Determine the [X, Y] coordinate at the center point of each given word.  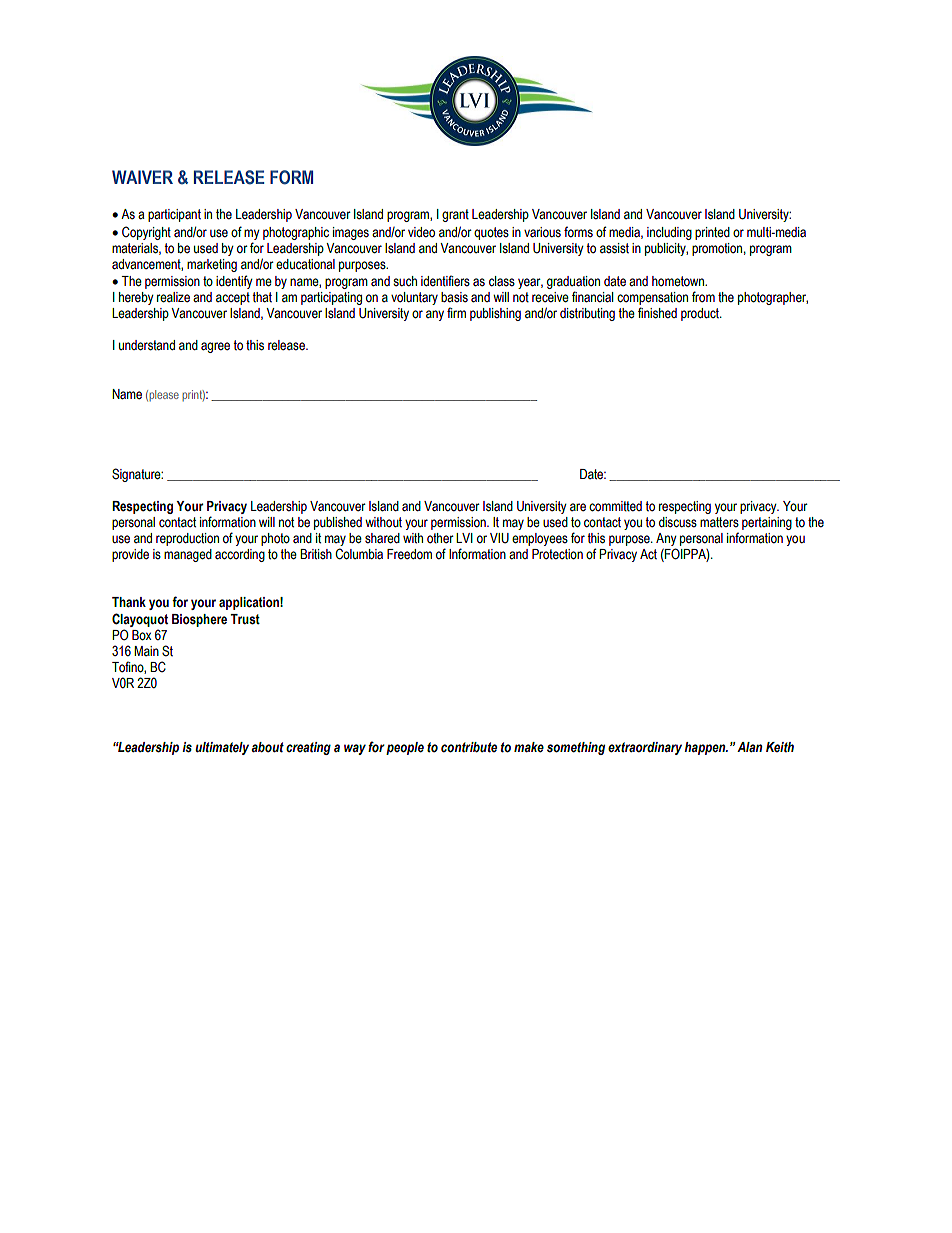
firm [456, 312]
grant [455, 215]
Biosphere [199, 620]
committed [615, 506]
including [669, 233]
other [440, 538]
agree [215, 347]
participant [174, 215]
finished [657, 313]
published [338, 523]
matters [719, 522]
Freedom [409, 554]
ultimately [222, 748]
